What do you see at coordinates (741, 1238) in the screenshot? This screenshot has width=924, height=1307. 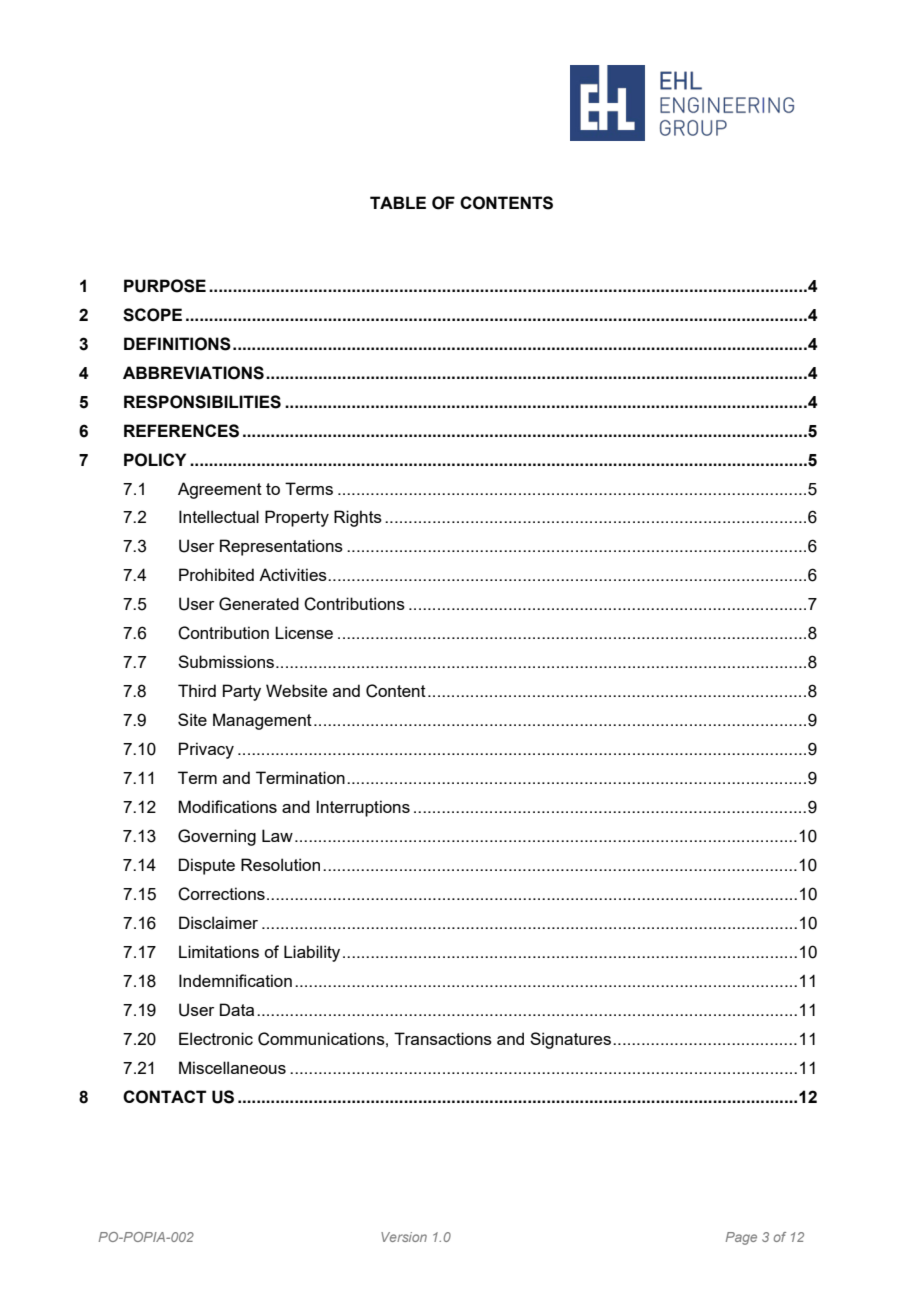 I see `Page` at bounding box center [741, 1238].
